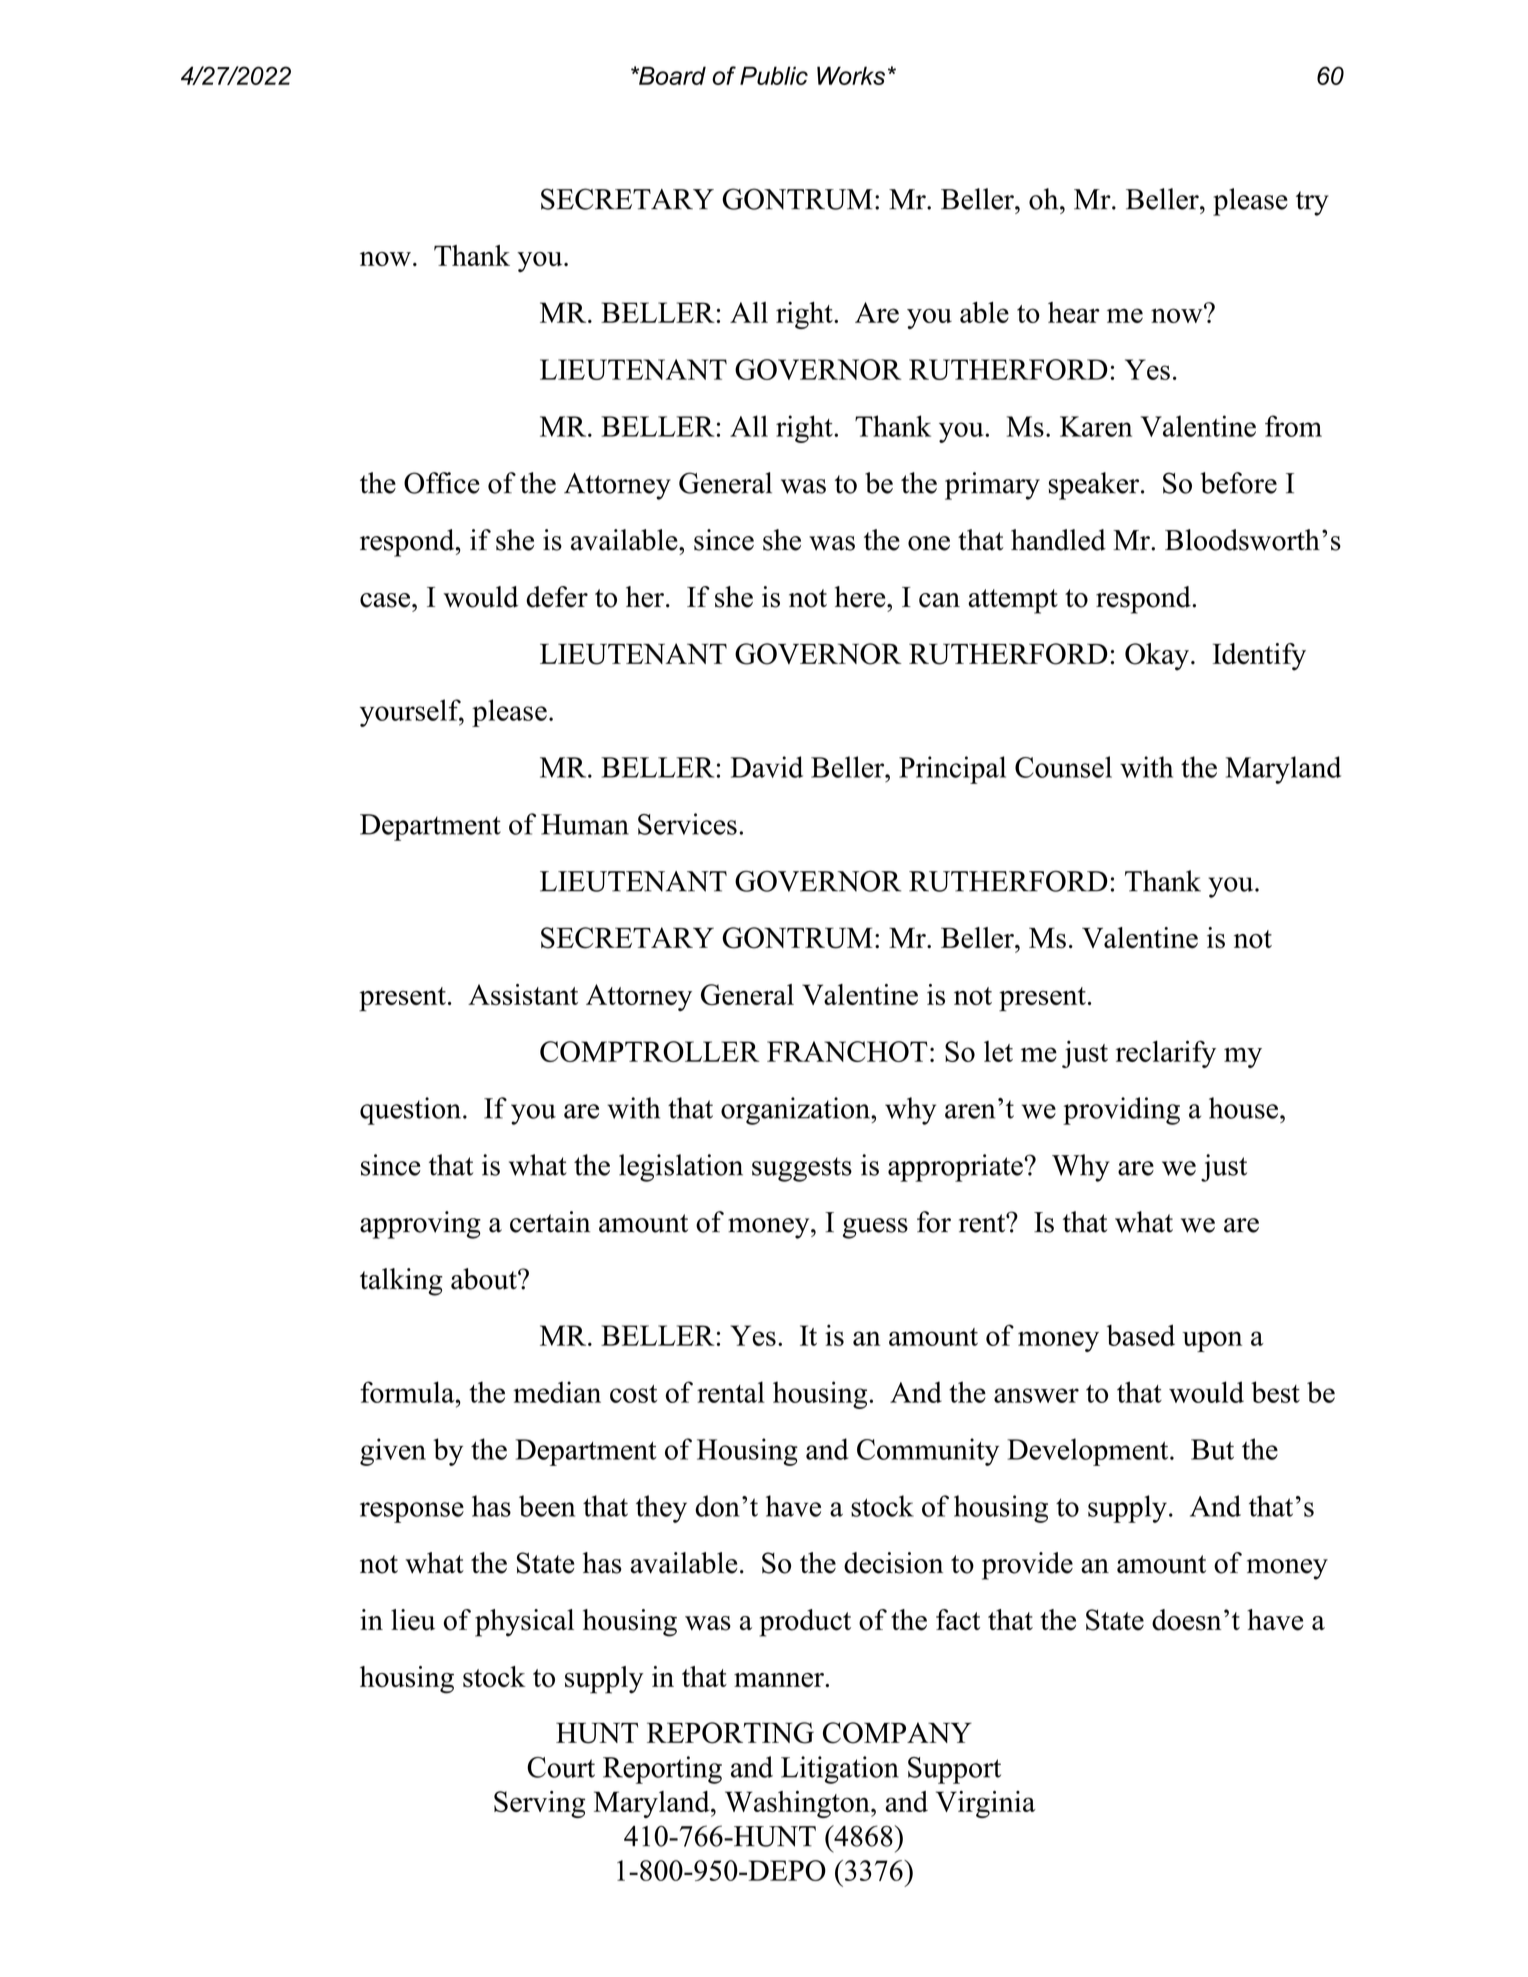 This screenshot has width=1528, height=1977. I want to click on try, so click(1312, 203).
